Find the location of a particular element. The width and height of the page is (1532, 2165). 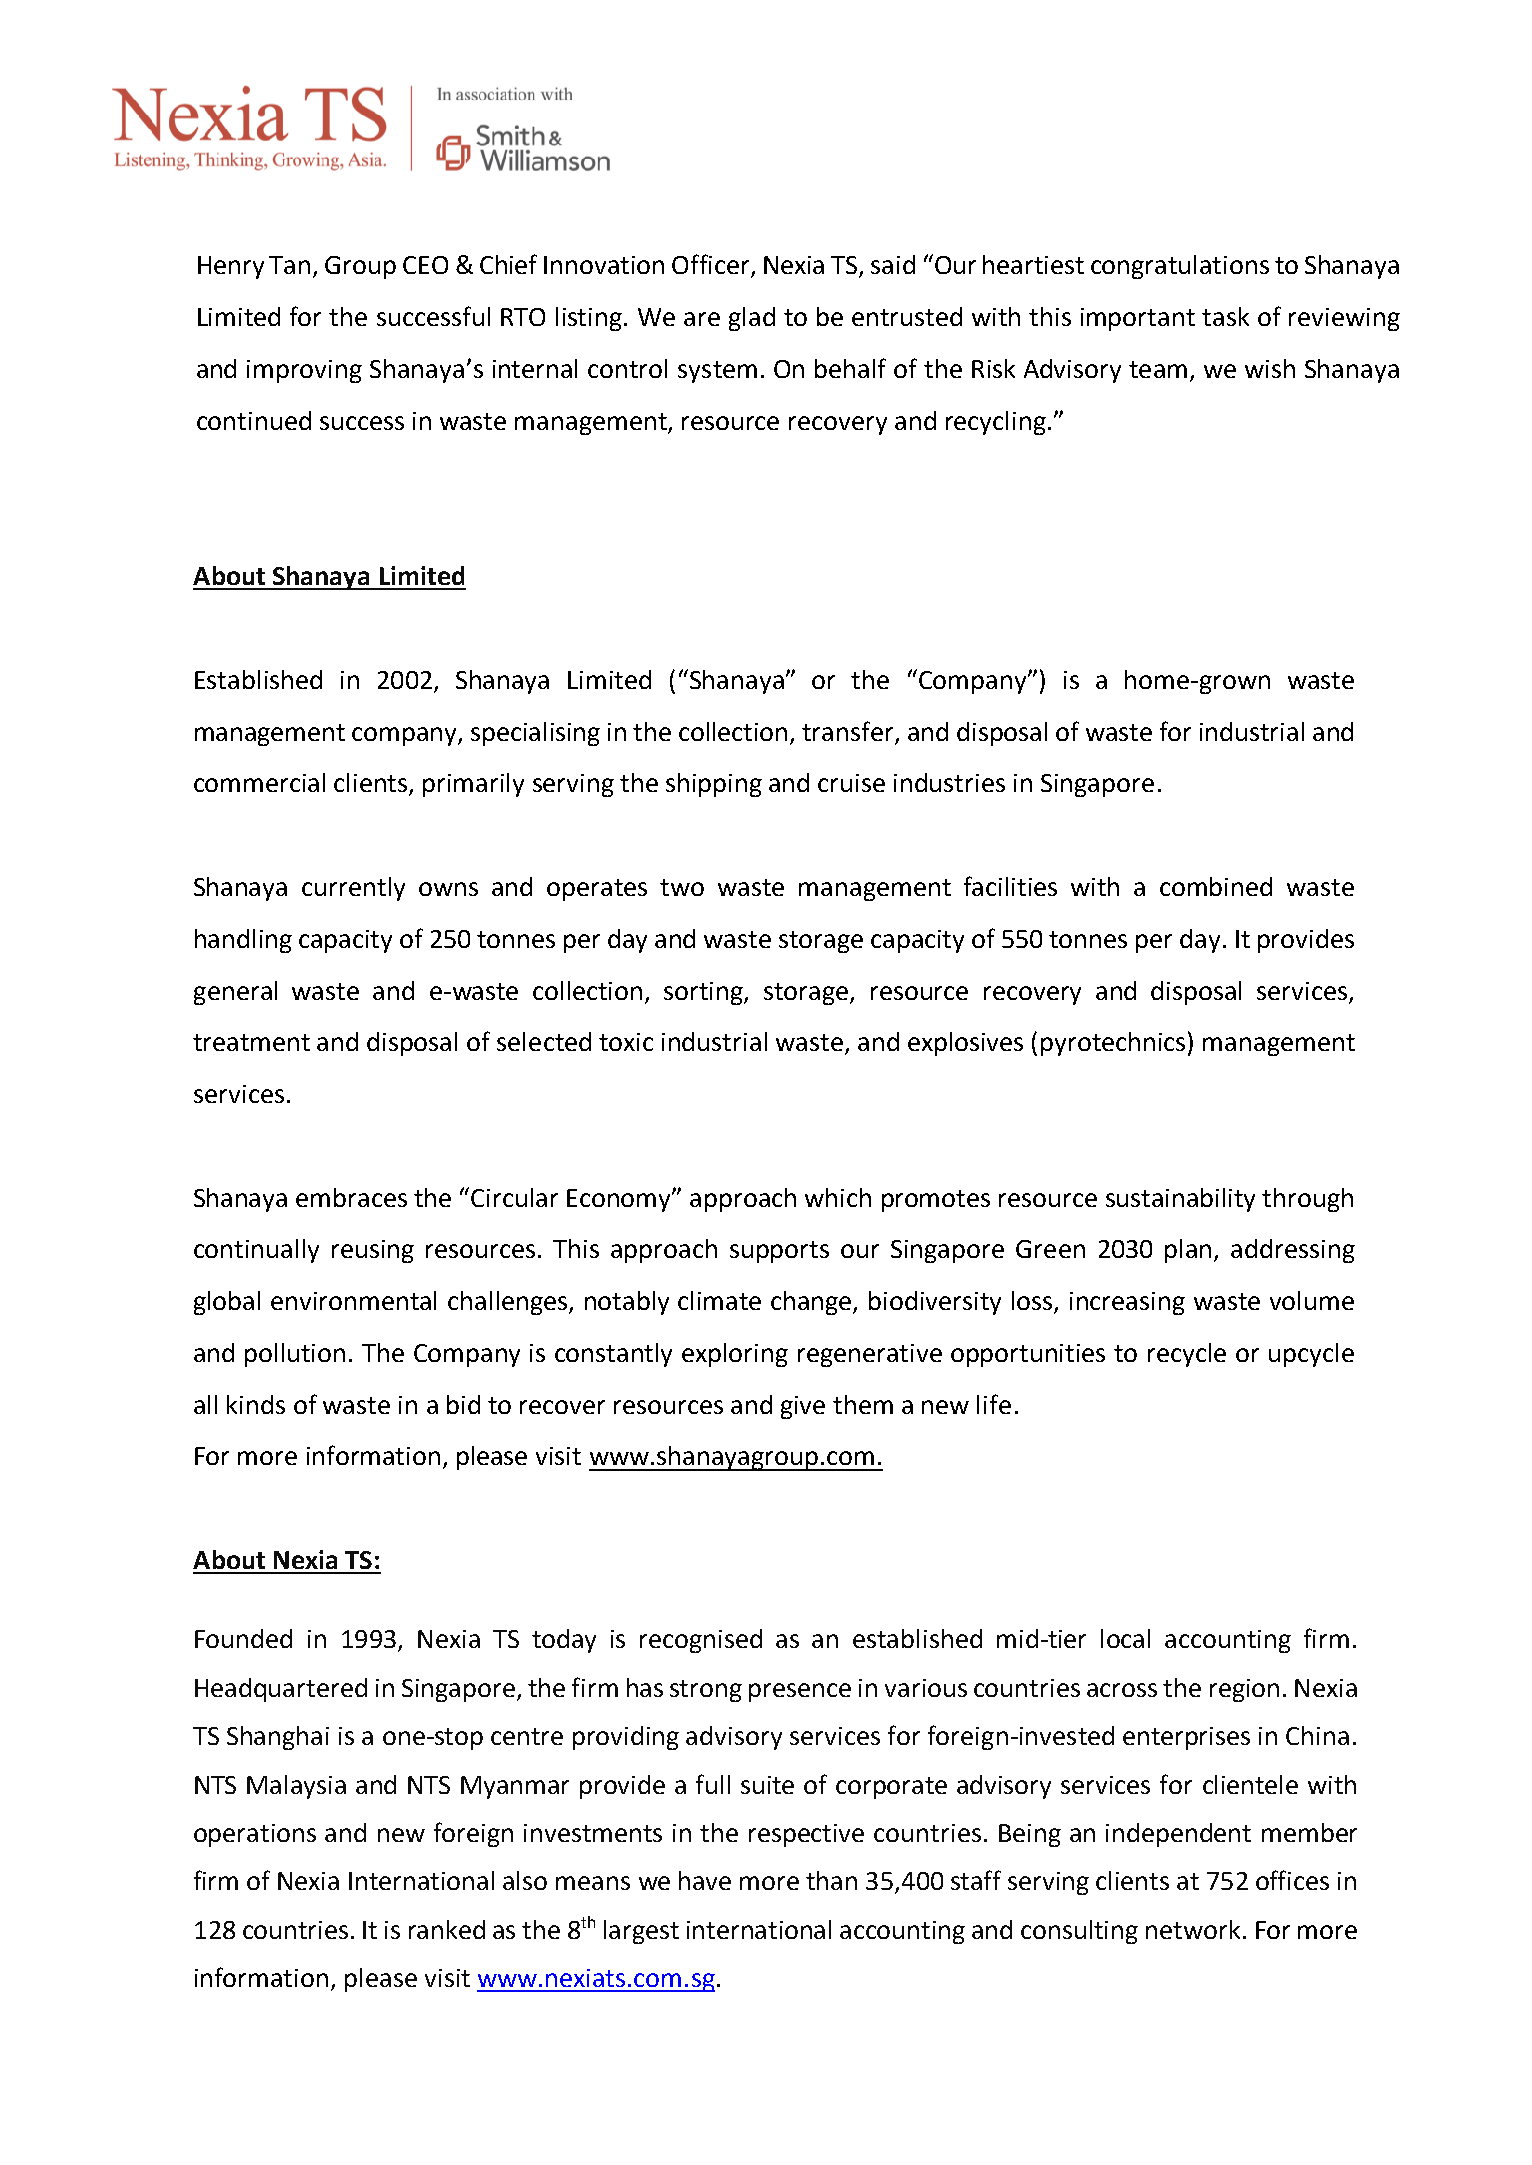

than is located at coordinates (831, 1880).
